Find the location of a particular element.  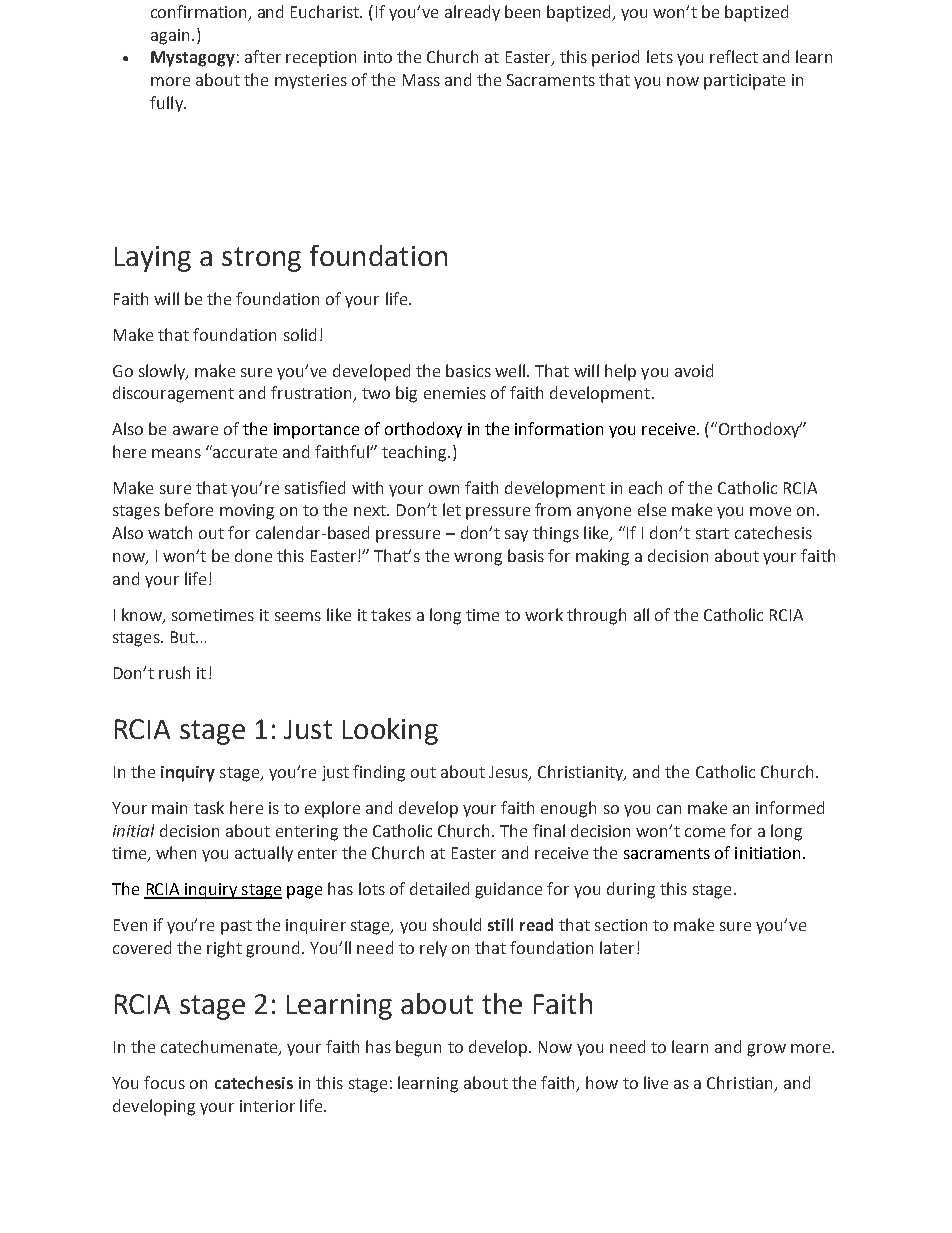

basics is located at coordinates (468, 370).
